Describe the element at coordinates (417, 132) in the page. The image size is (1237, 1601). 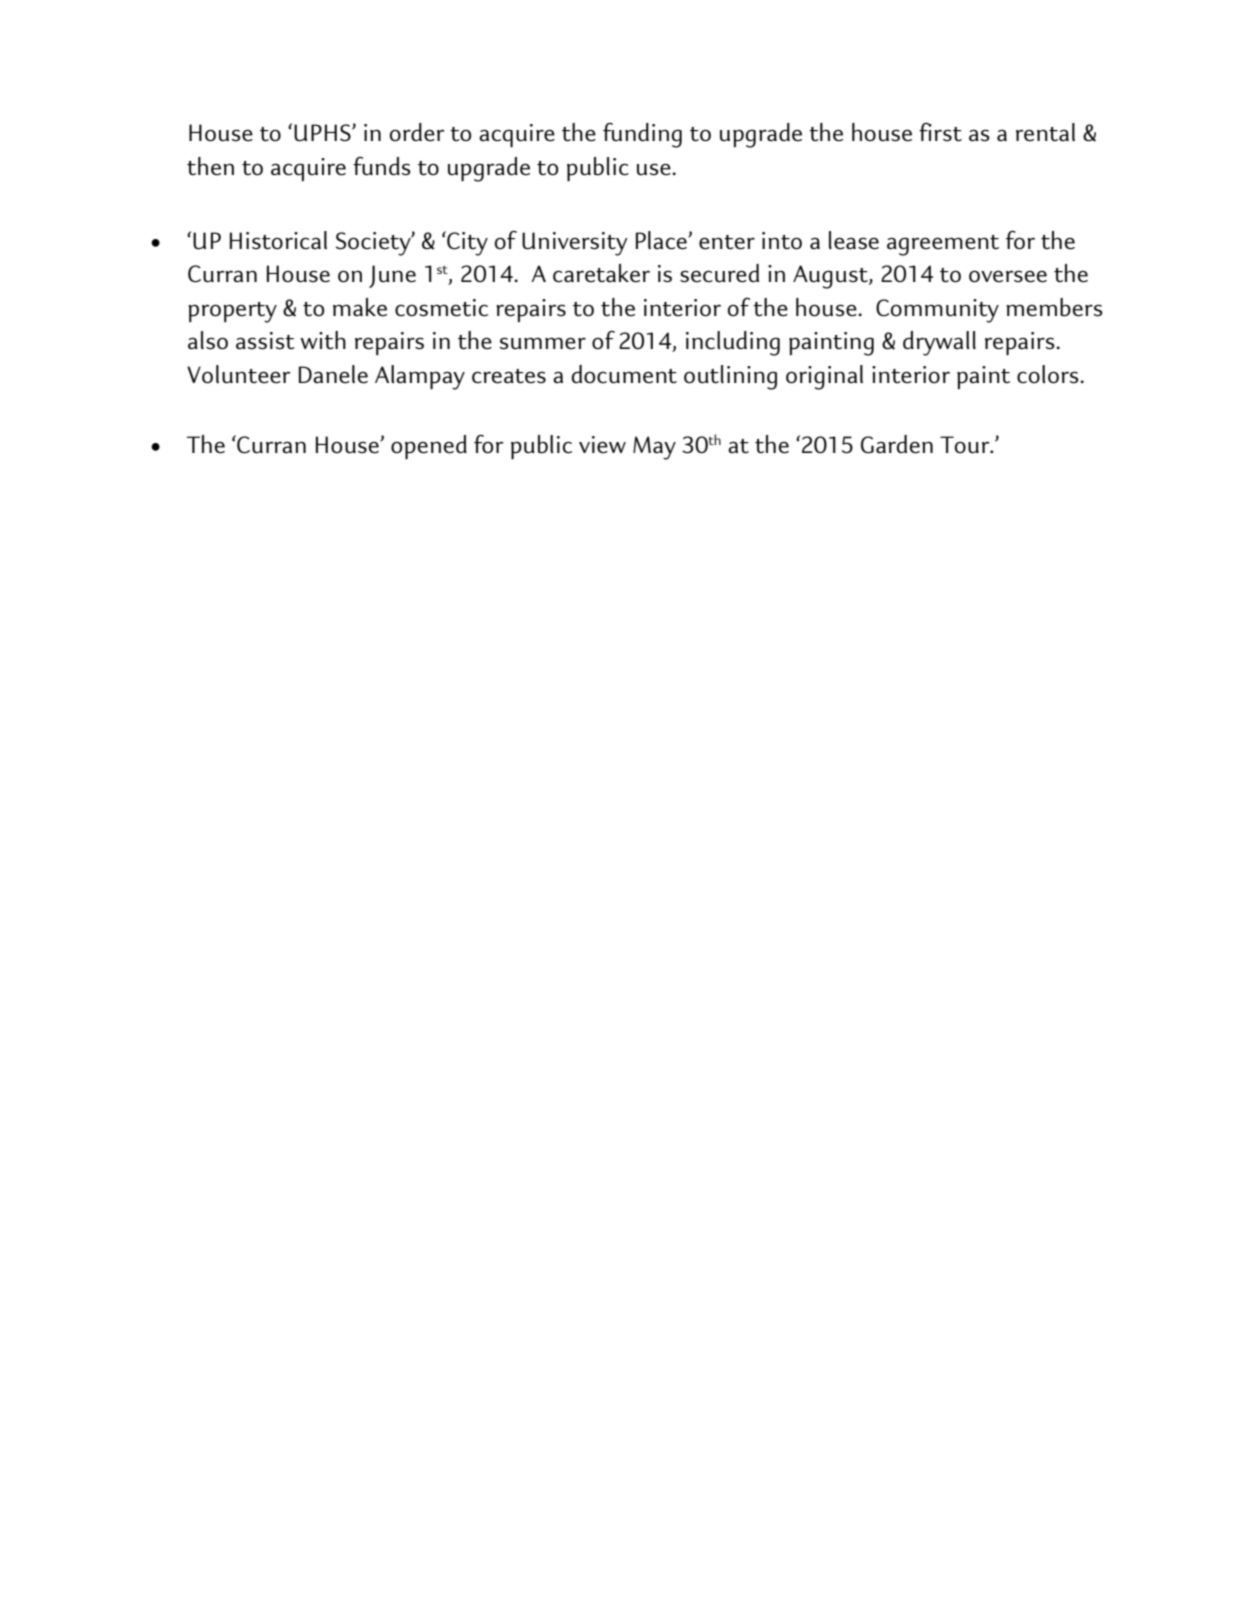
I see `order` at that location.
